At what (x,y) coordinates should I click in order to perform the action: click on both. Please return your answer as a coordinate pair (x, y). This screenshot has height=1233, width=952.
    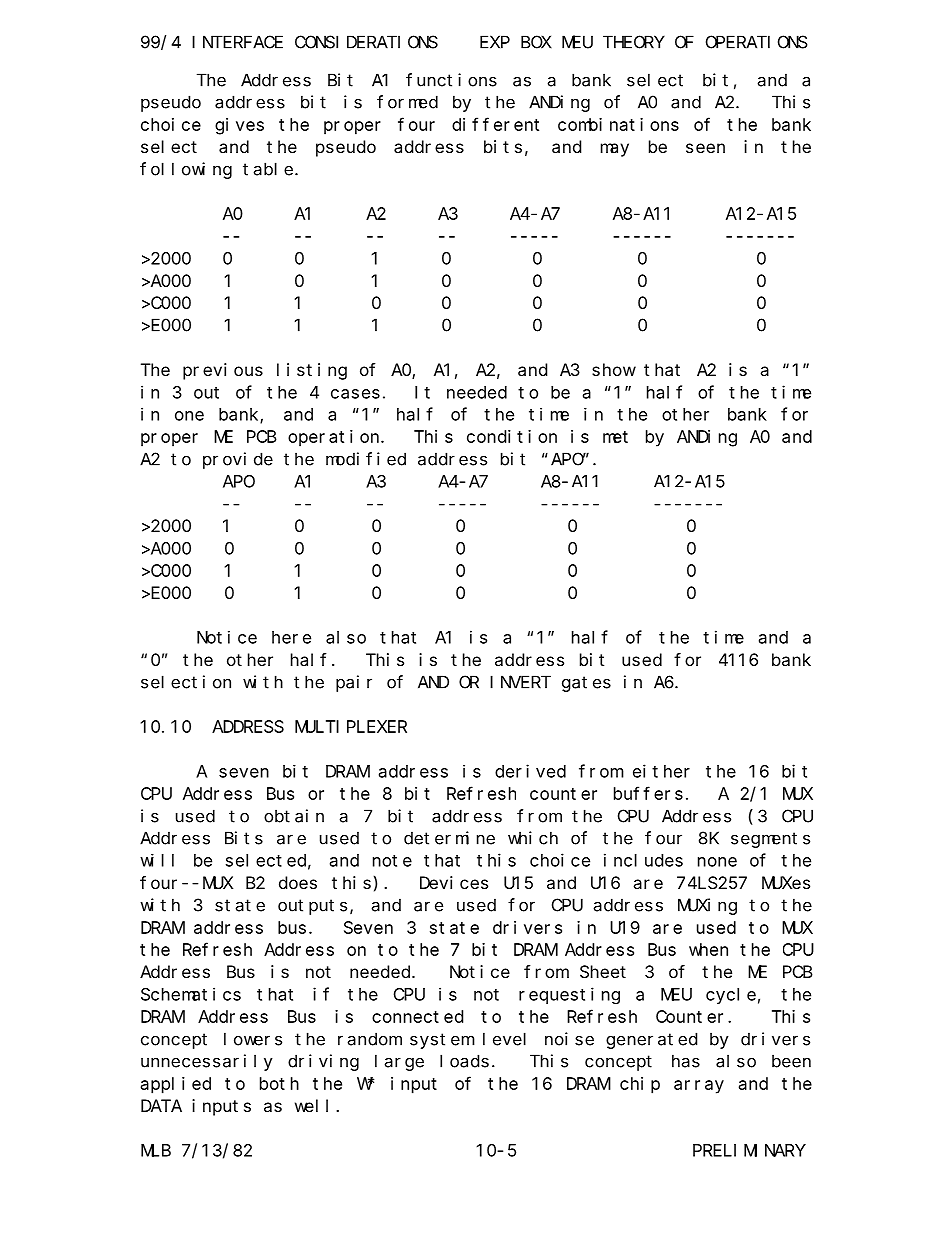
    Looking at the image, I should click on (279, 1083).
